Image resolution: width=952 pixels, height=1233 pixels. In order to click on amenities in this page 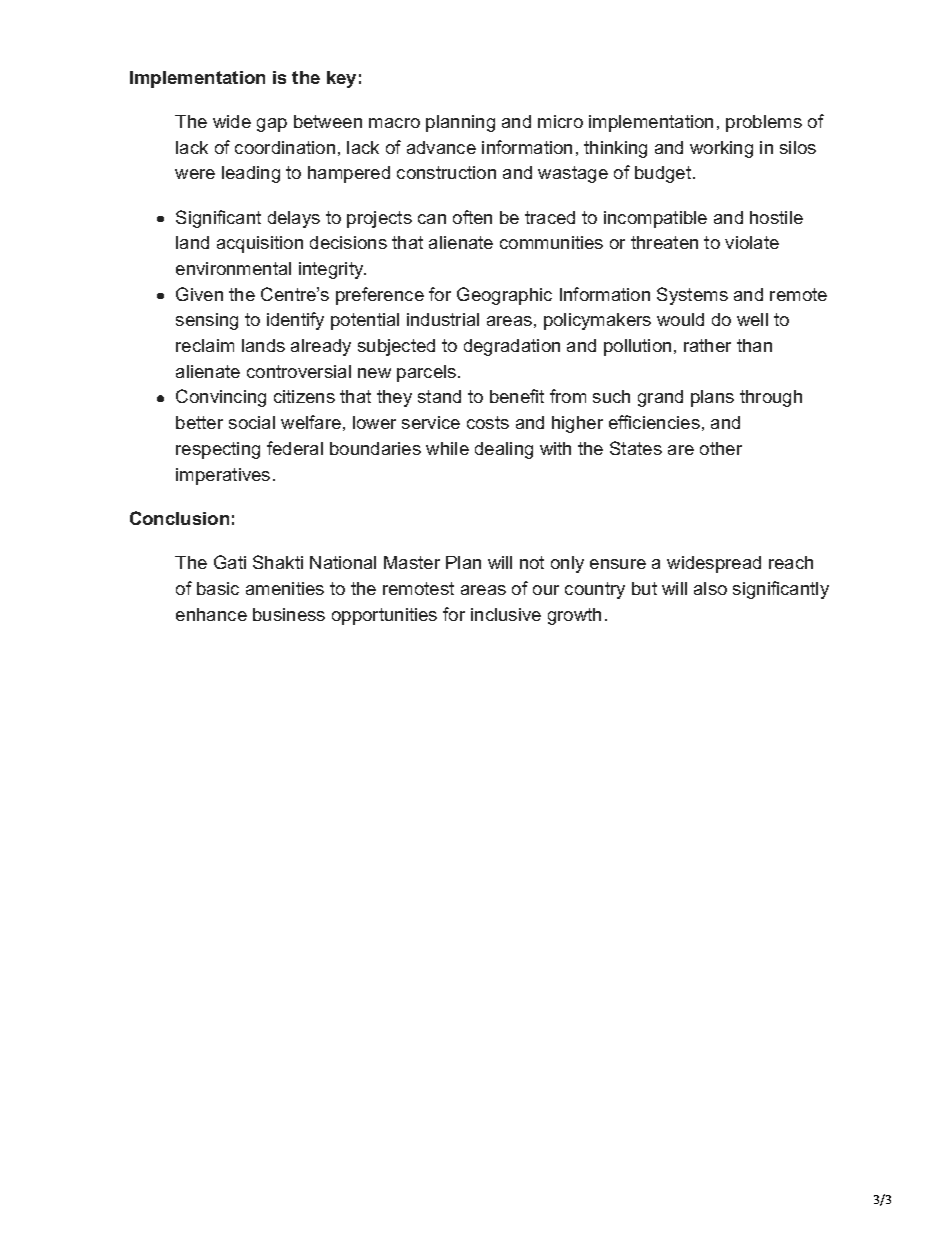, I will do `click(285, 588)`.
